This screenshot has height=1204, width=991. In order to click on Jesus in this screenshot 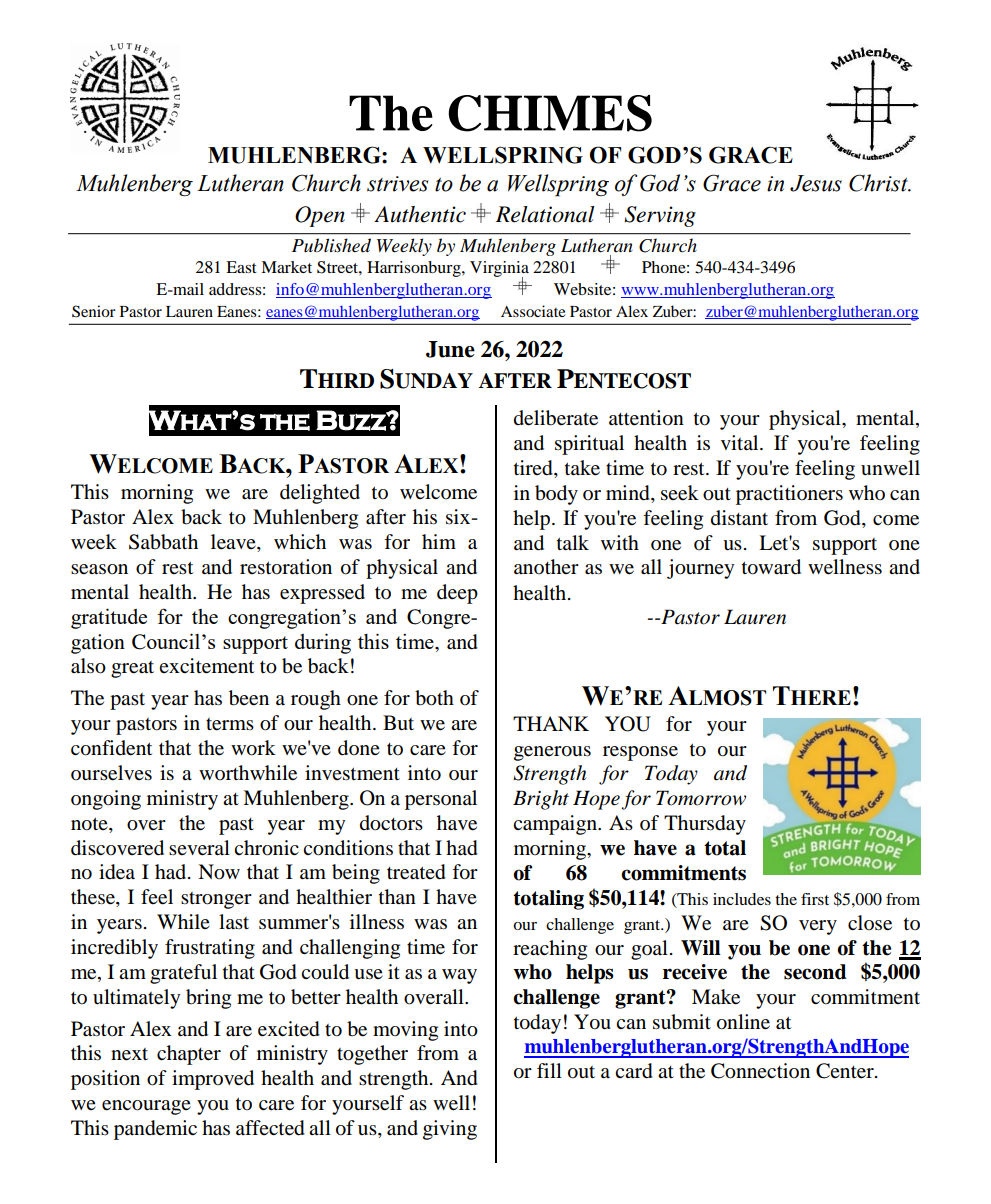, I will do `click(816, 183)`.
